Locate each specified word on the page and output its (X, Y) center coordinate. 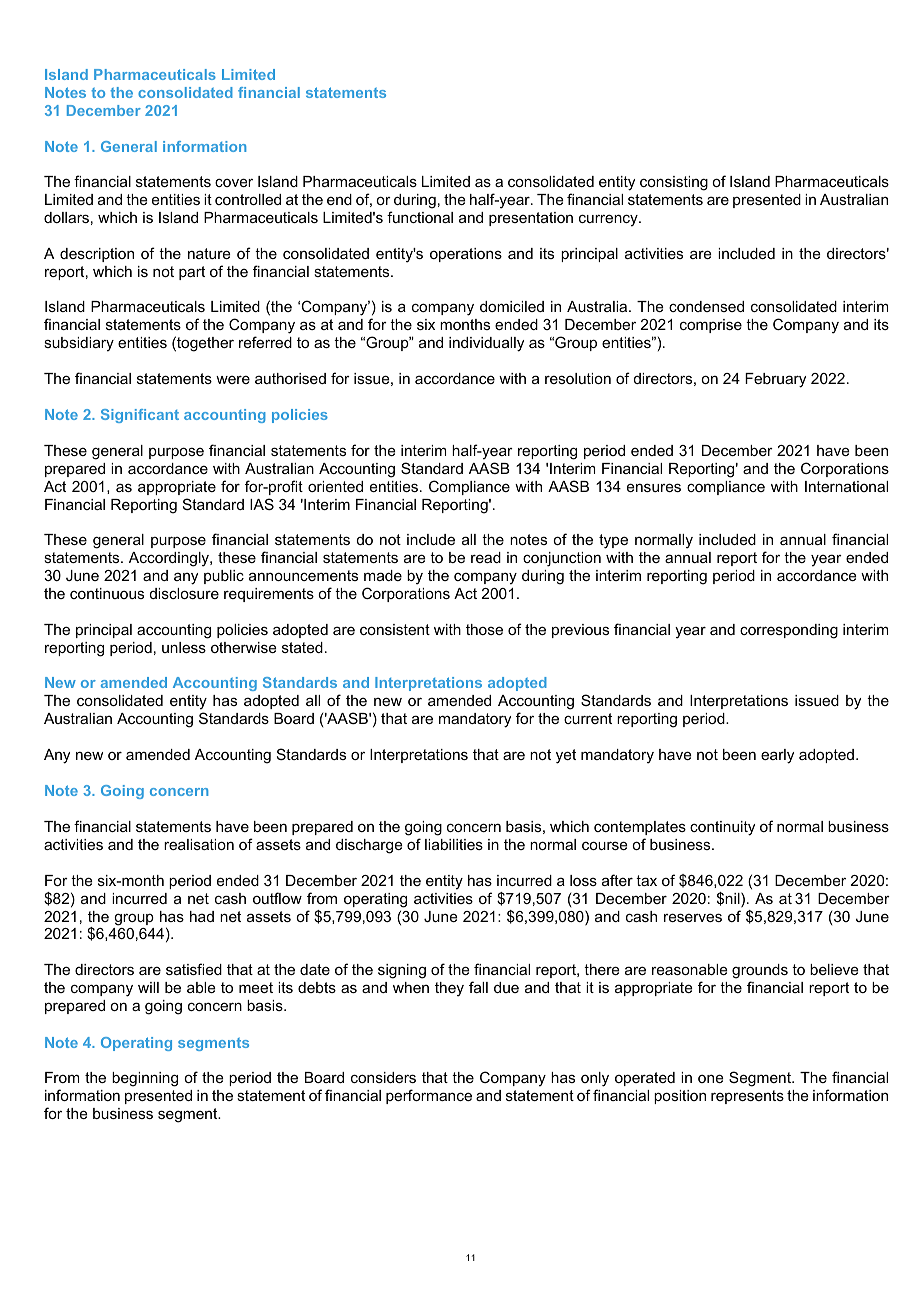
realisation (199, 844)
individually (486, 344)
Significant (140, 416)
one (711, 1078)
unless (184, 647)
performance (429, 1096)
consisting (674, 183)
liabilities (454, 844)
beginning (145, 1079)
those (484, 629)
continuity (722, 828)
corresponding (789, 631)
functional (420, 217)
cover (234, 182)
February (775, 380)
